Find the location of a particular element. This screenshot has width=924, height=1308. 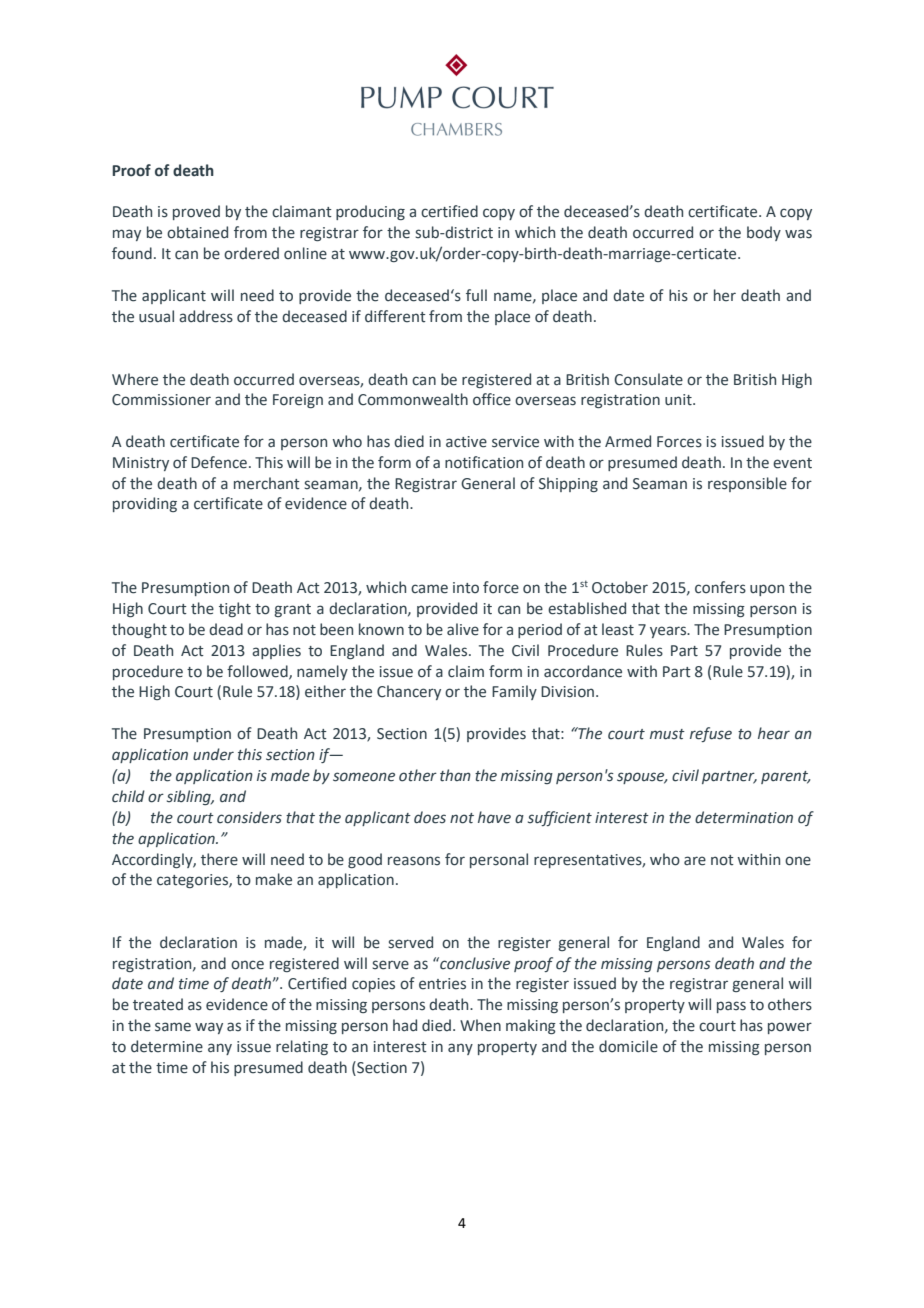

When is located at coordinates (480, 1025).
